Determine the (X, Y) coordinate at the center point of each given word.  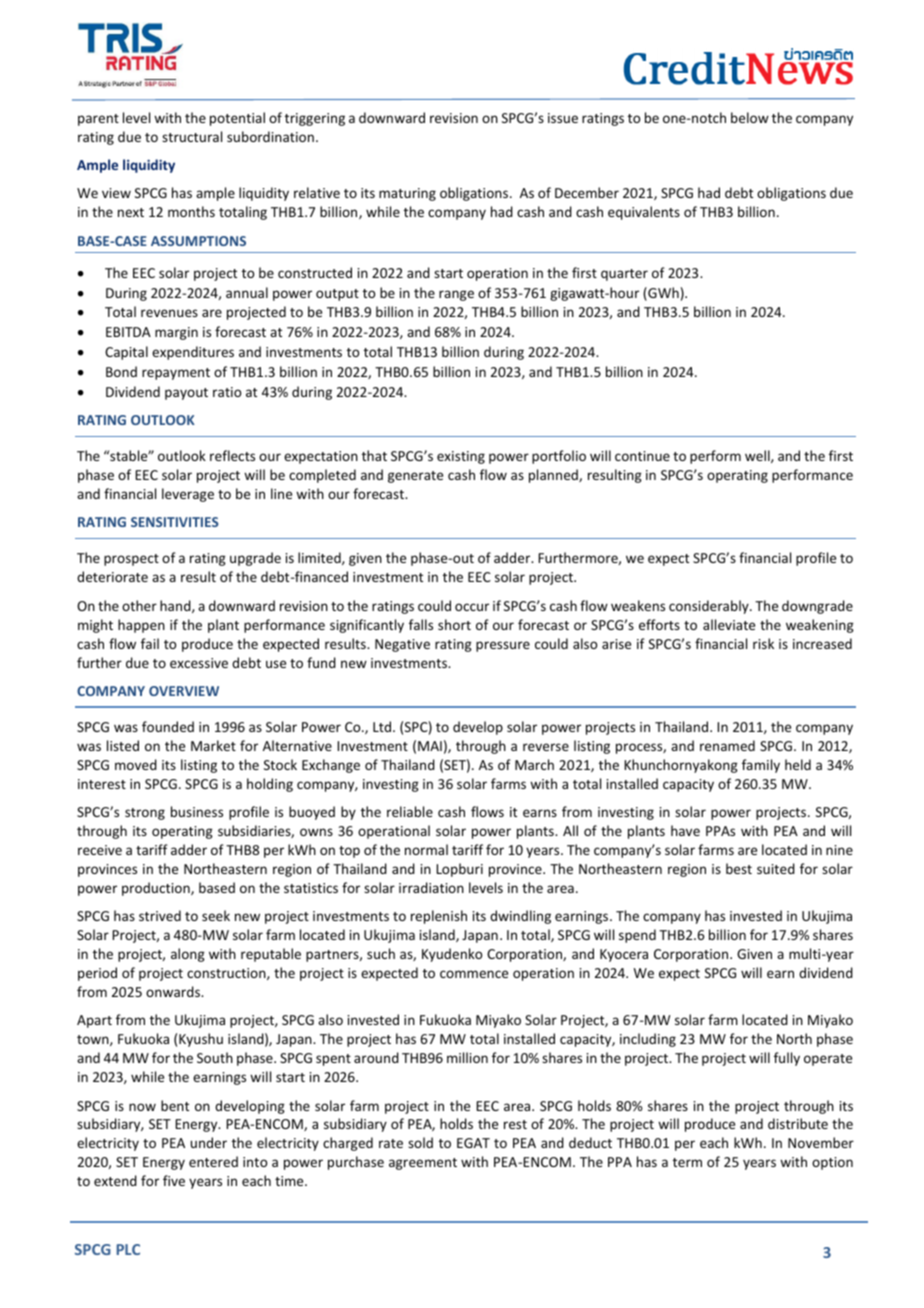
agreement (423, 1164)
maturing (407, 194)
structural (192, 136)
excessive (199, 663)
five (174, 1180)
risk (763, 643)
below (750, 117)
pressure (503, 646)
